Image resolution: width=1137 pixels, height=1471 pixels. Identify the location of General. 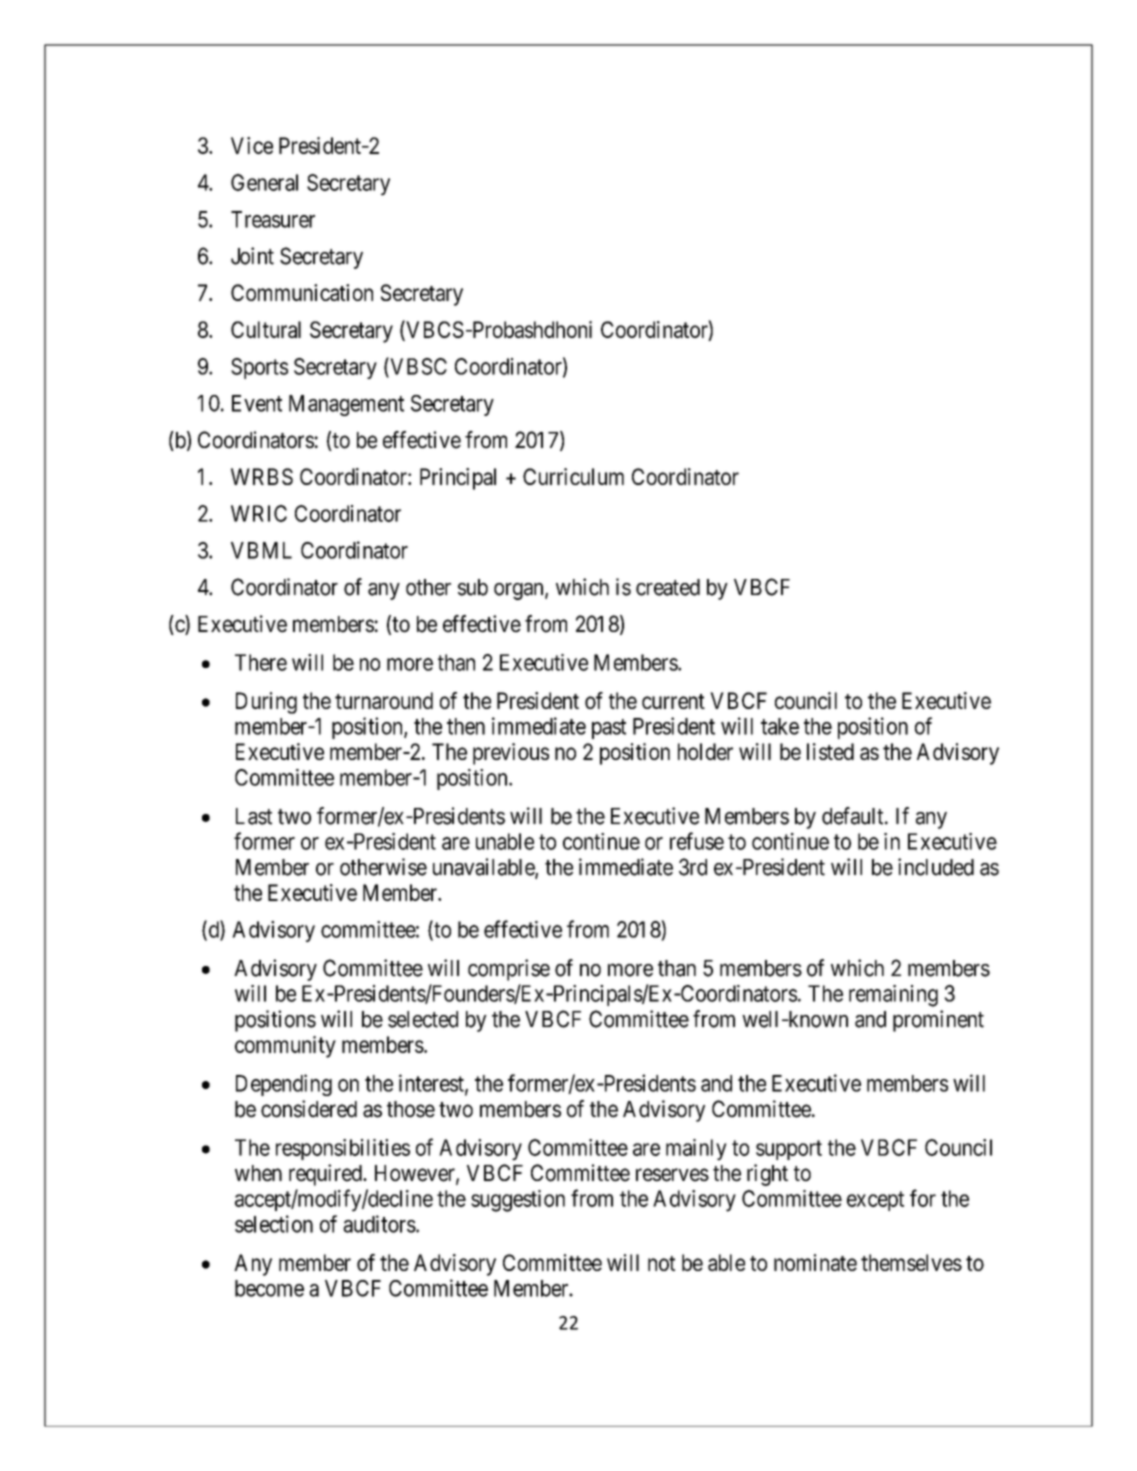
(264, 182).
